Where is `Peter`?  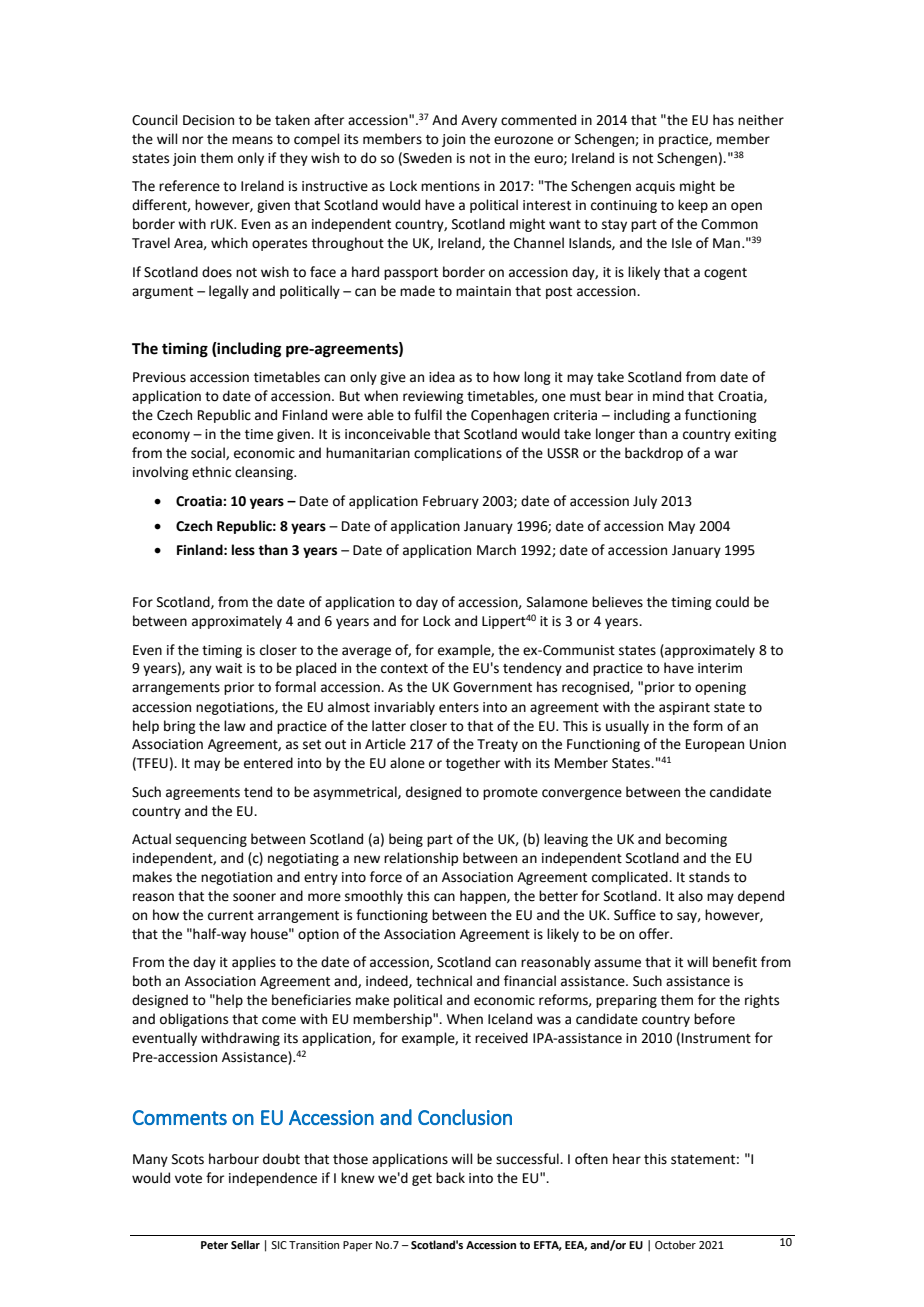
Peter is located at coordinates (214, 1245).
